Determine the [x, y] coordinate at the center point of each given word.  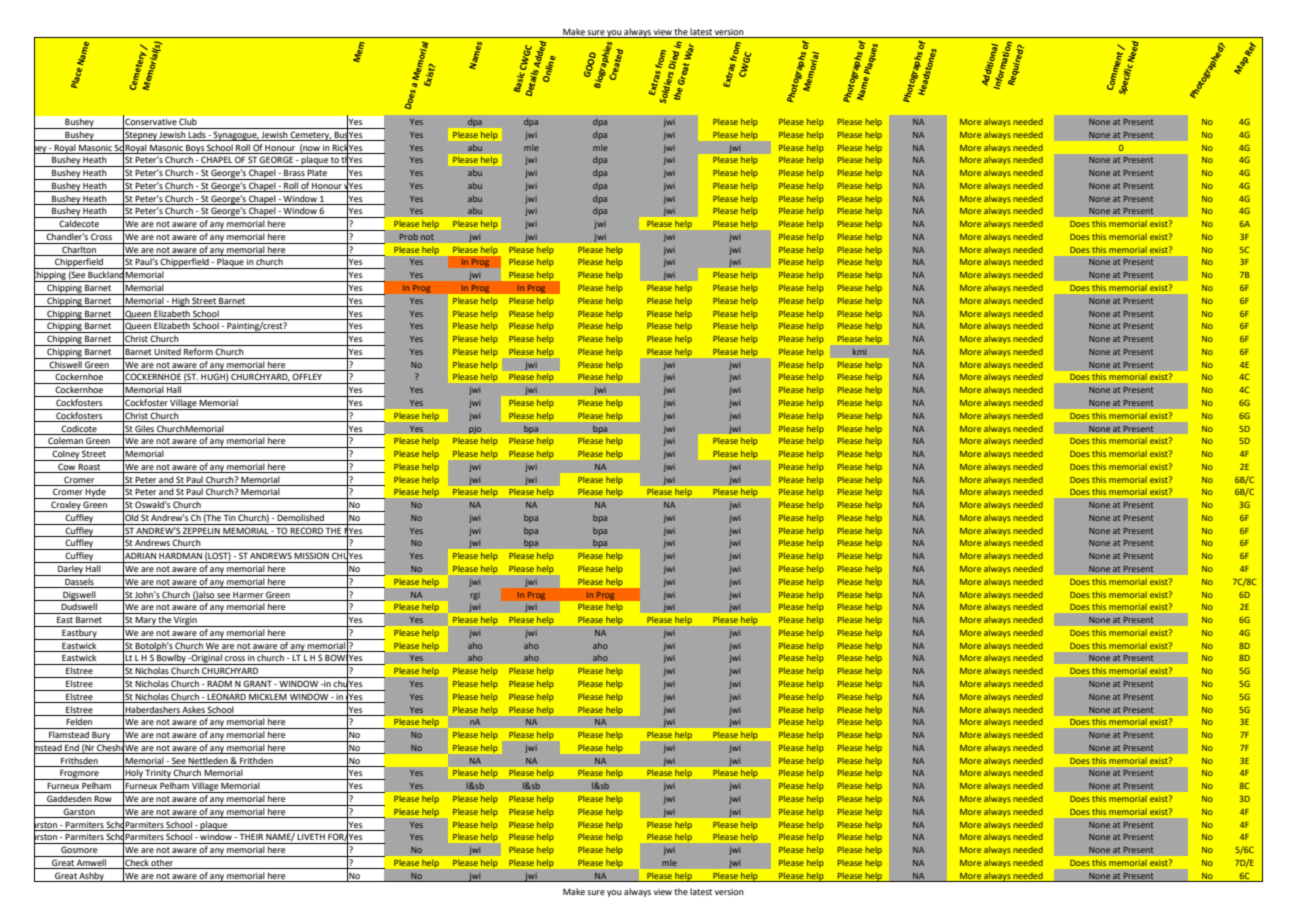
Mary [146, 622]
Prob [409, 236]
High [180, 302]
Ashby [92, 877]
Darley [70, 570]
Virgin [185, 621]
